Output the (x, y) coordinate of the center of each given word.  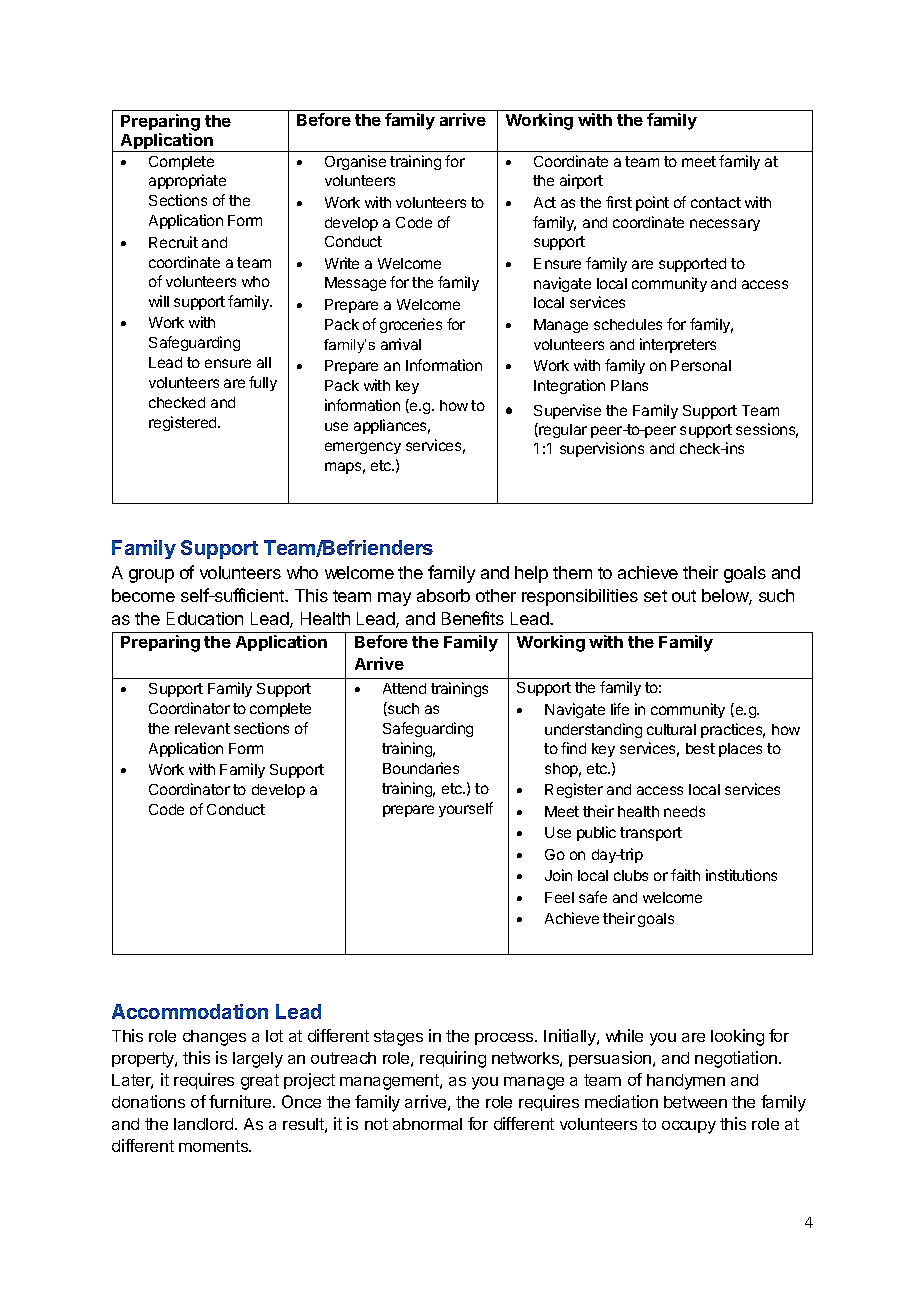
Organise (355, 162)
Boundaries (421, 768)
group (151, 576)
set (655, 596)
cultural (671, 729)
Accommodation (190, 1011)
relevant (202, 728)
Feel (559, 897)
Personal (701, 365)
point (652, 203)
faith (685, 875)
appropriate (187, 181)
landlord (205, 1124)
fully (263, 383)
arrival (401, 344)
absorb (443, 595)
